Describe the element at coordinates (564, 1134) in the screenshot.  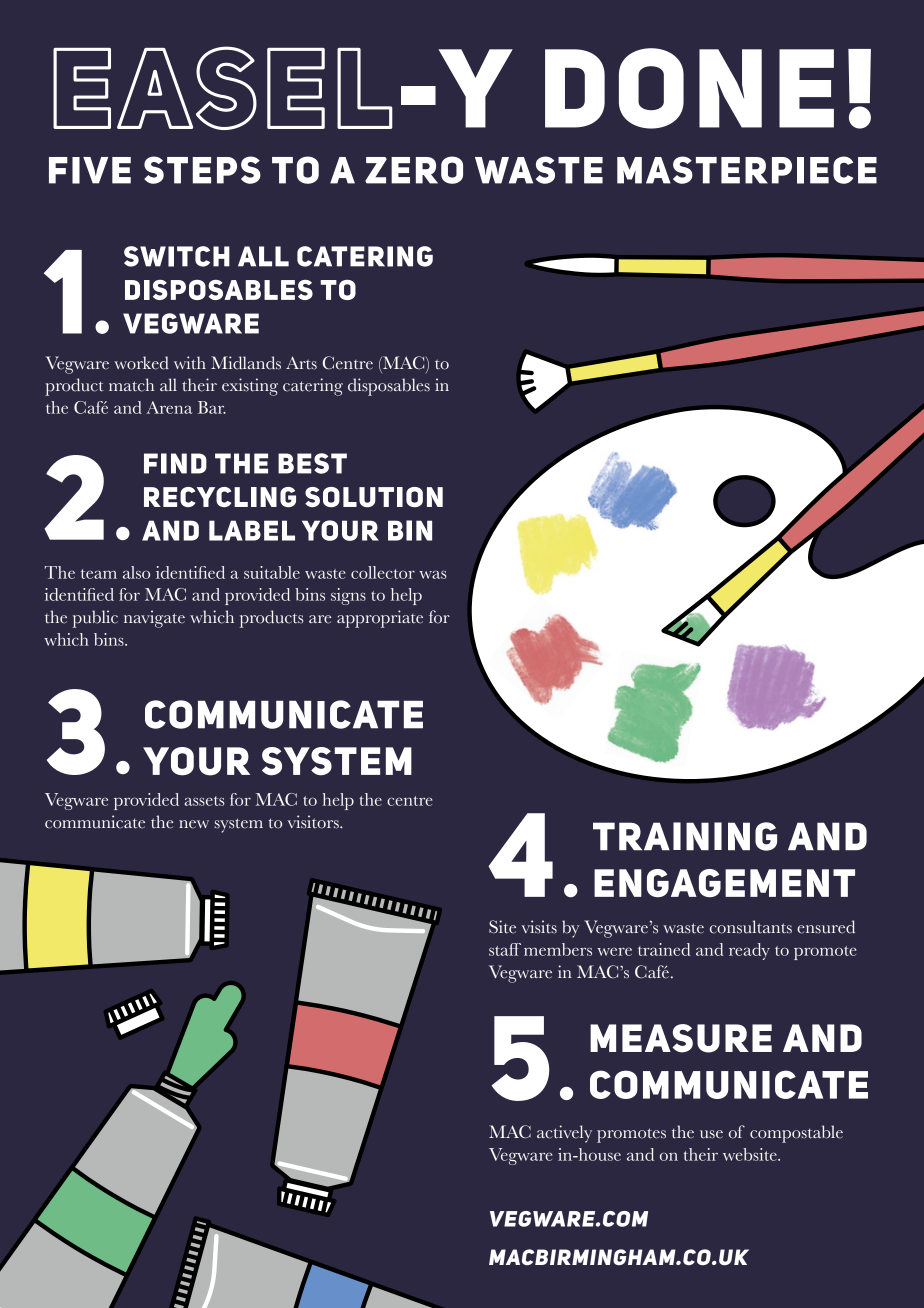
I see `actively` at that location.
